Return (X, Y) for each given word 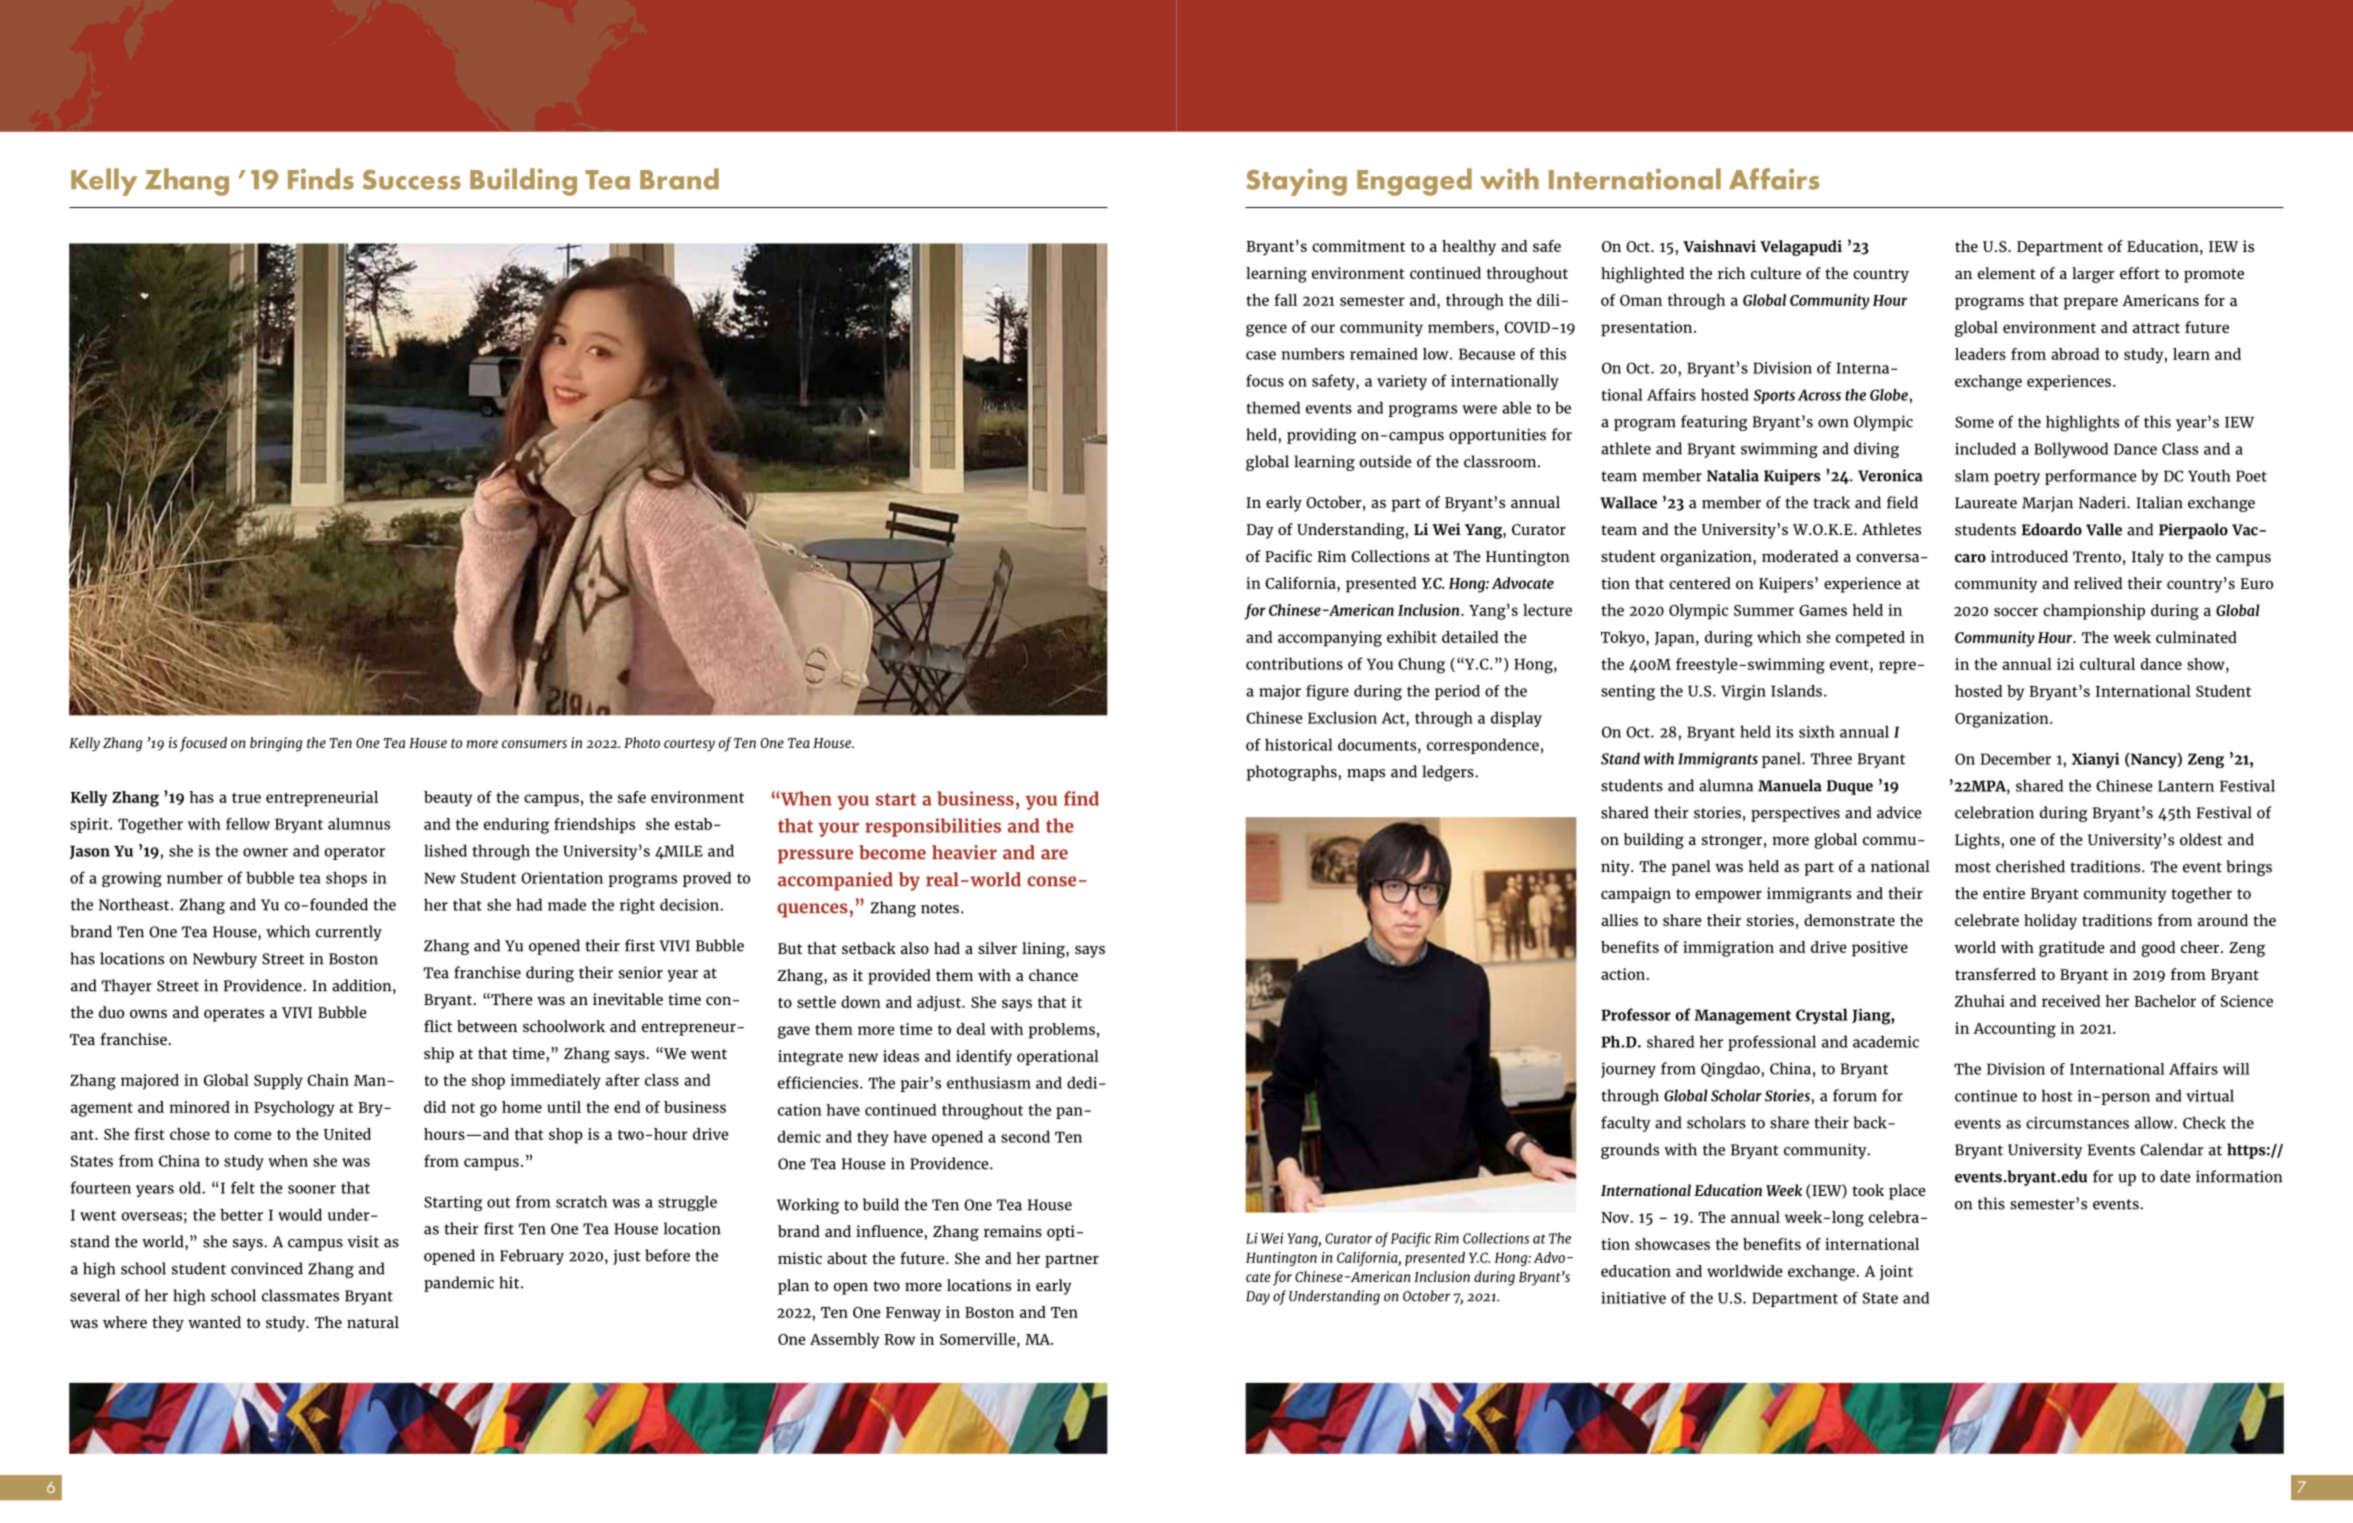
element (2007, 273)
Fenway (913, 1314)
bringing (276, 744)
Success (412, 180)
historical (1299, 744)
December (2016, 758)
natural (373, 1322)
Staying (1296, 182)
